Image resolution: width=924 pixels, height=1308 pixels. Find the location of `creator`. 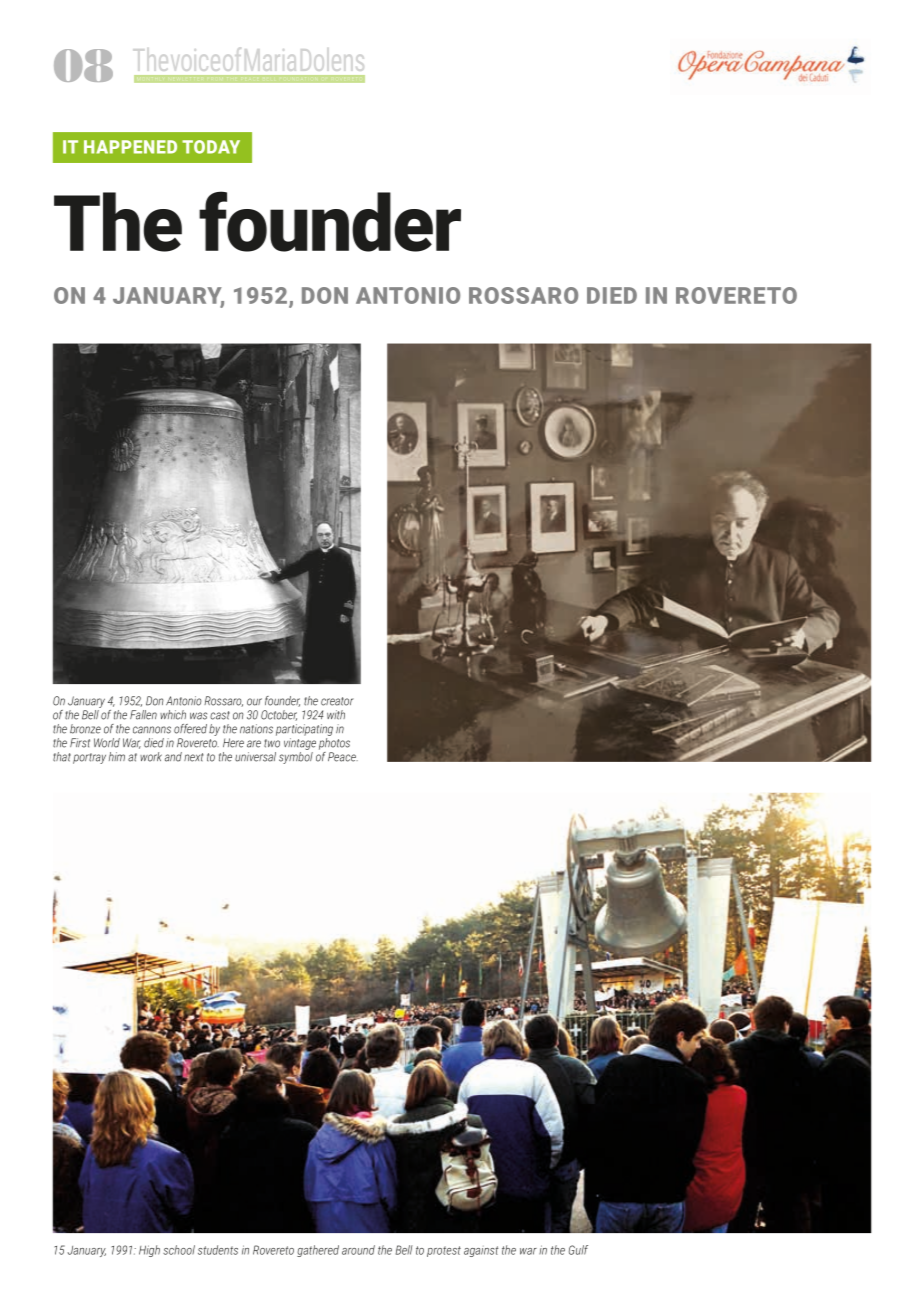

creator is located at coordinates (337, 701).
